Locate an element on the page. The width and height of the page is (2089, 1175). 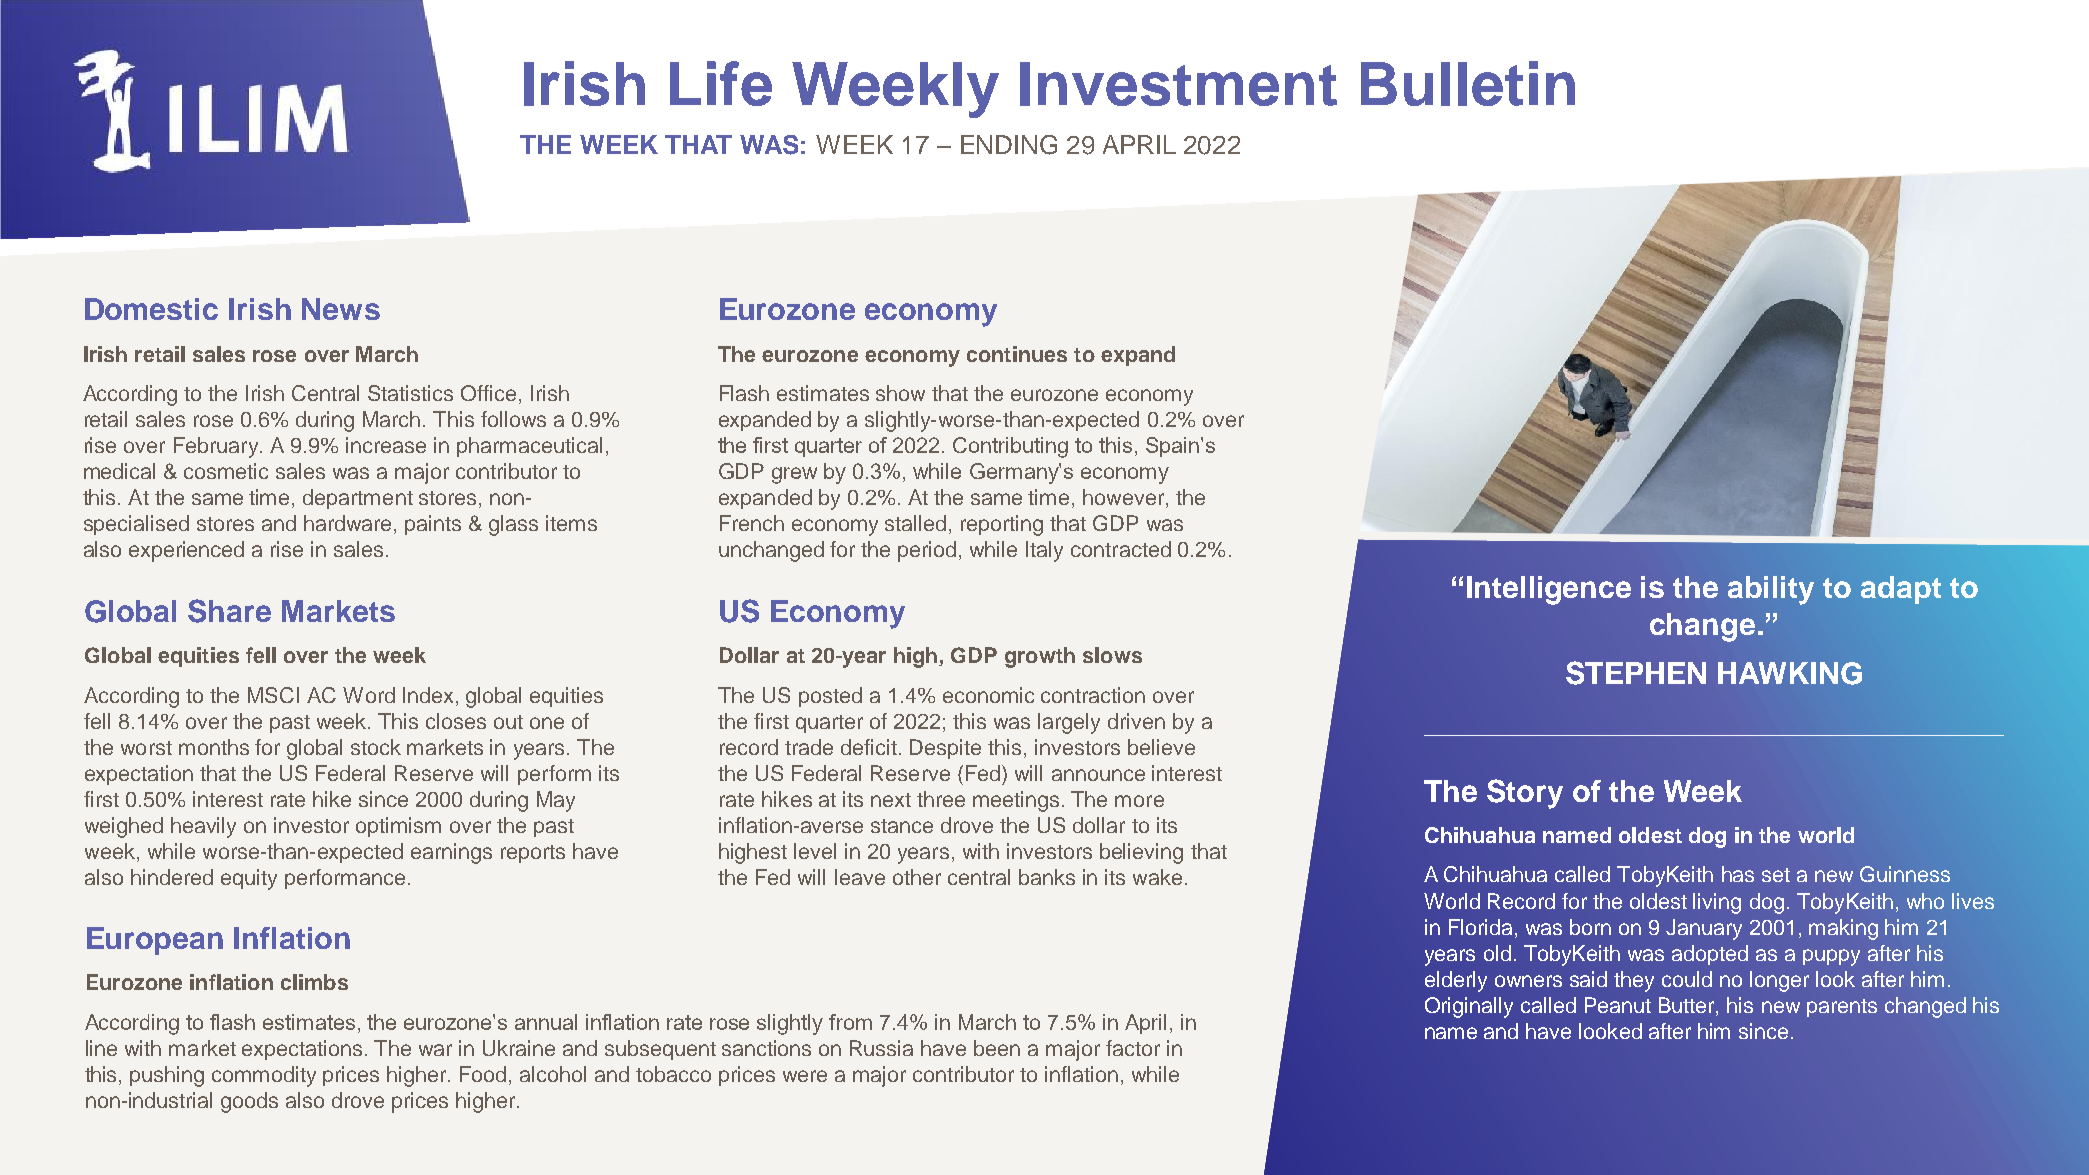
ability is located at coordinates (1771, 590).
